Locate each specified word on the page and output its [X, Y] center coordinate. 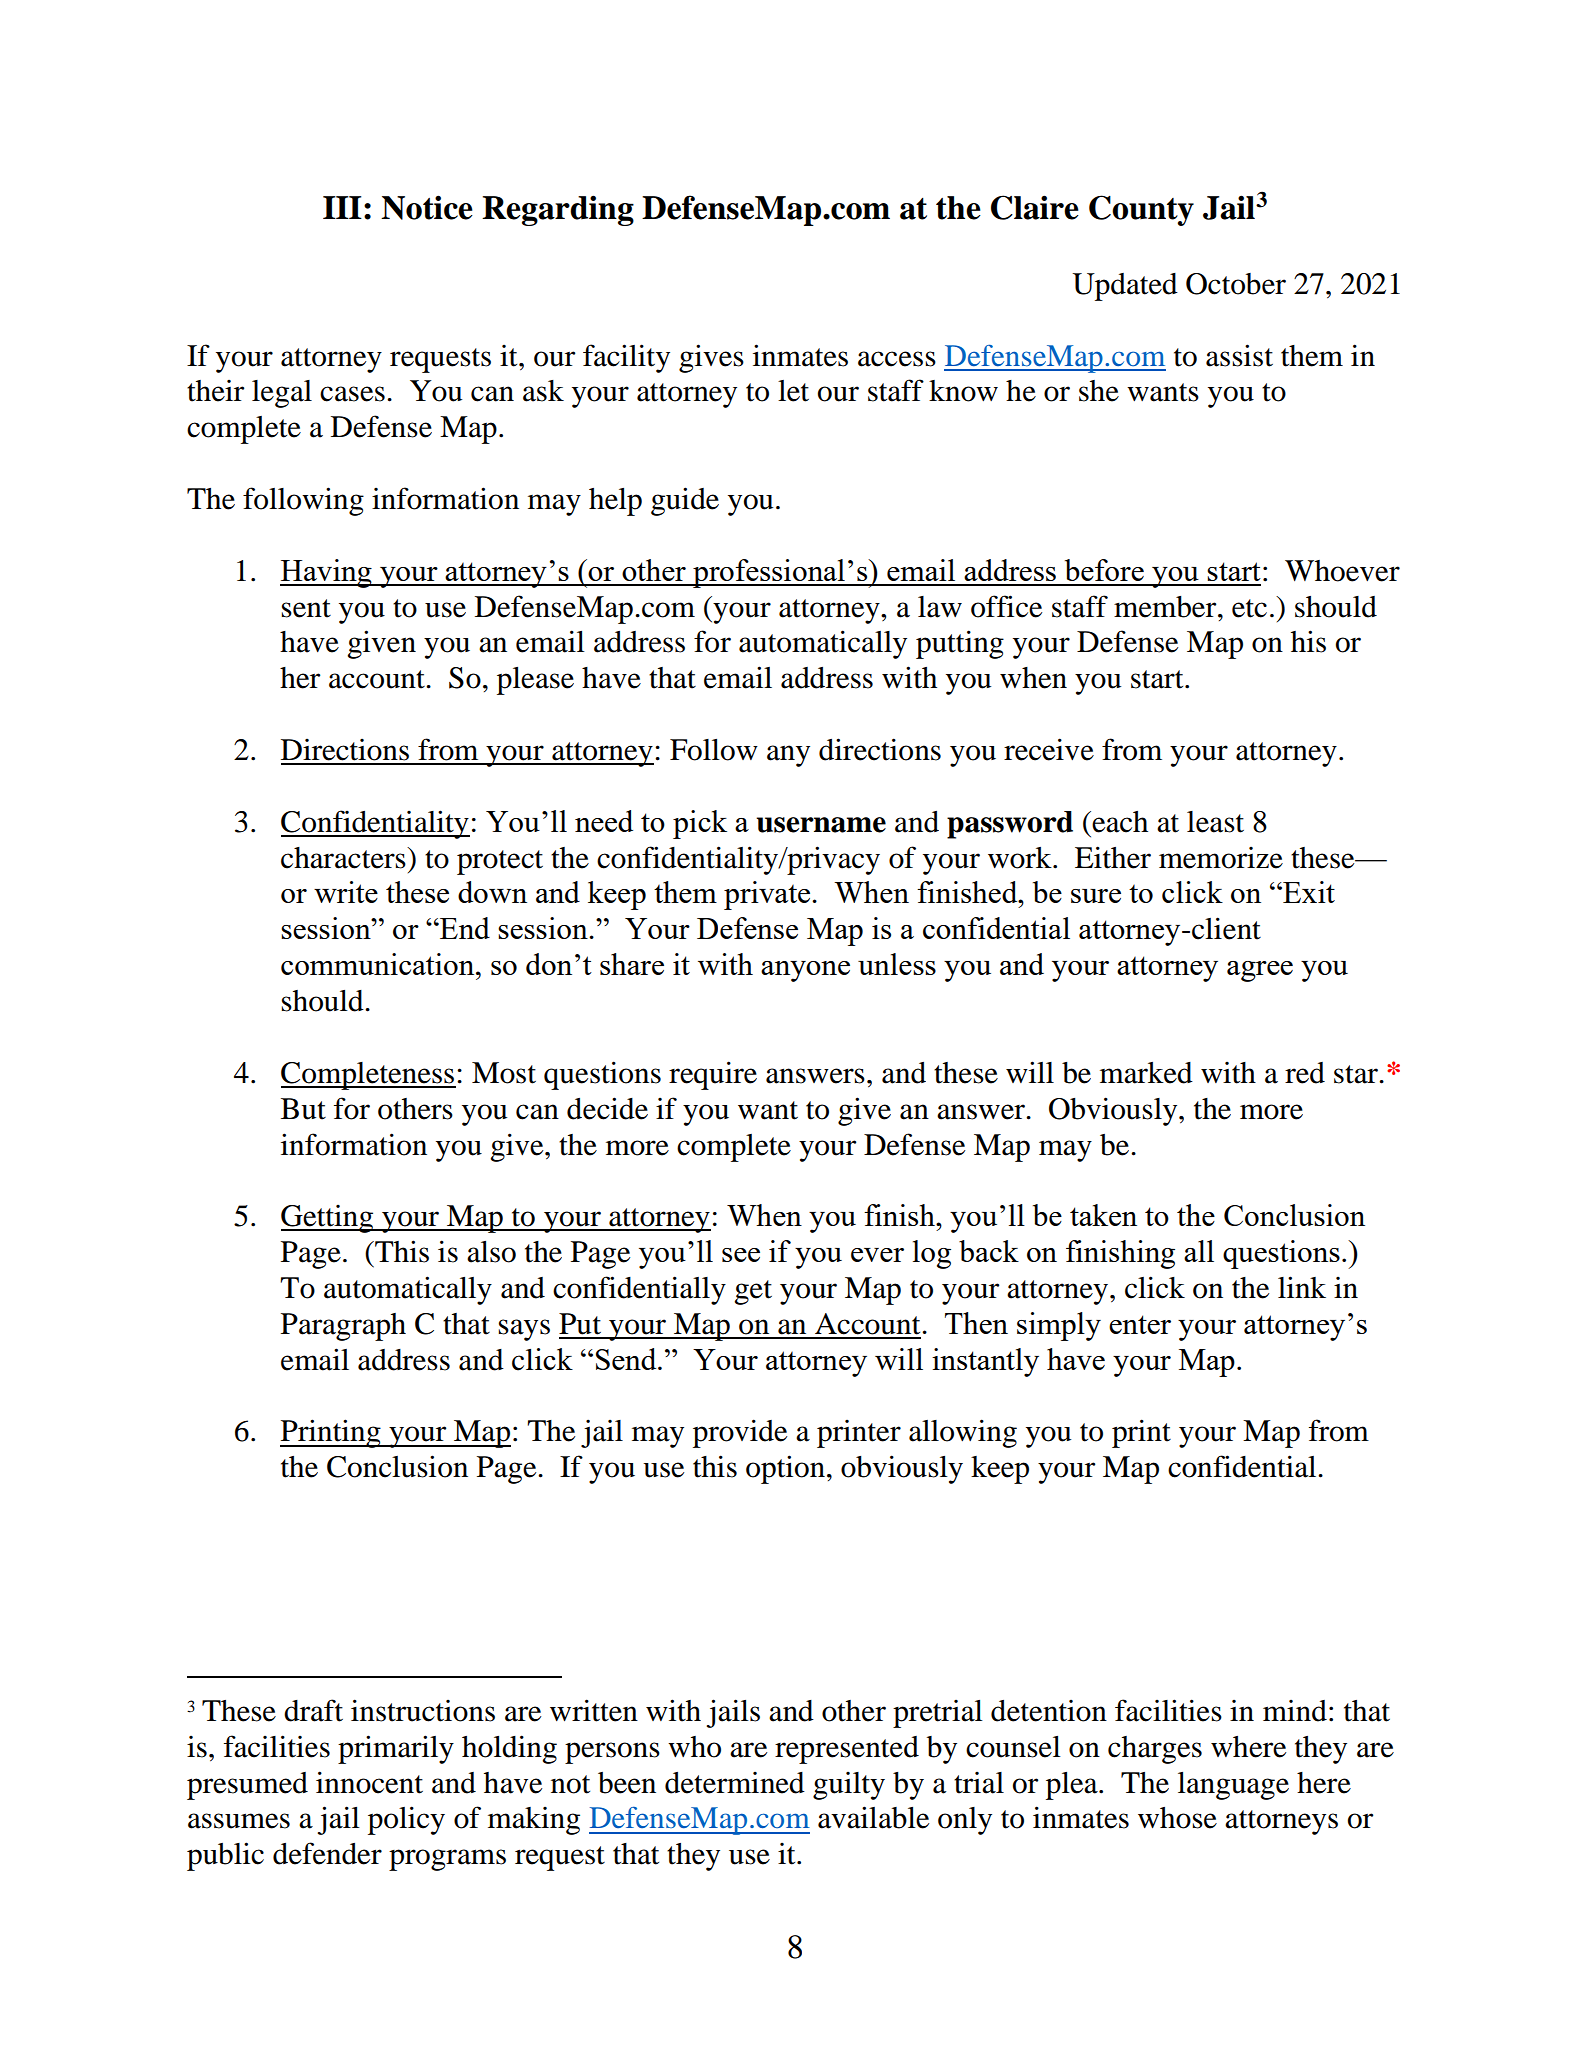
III [342, 207]
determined [735, 1783]
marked [1146, 1073]
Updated [1125, 287]
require [713, 1075]
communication [379, 964]
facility [626, 358]
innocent [369, 1782]
